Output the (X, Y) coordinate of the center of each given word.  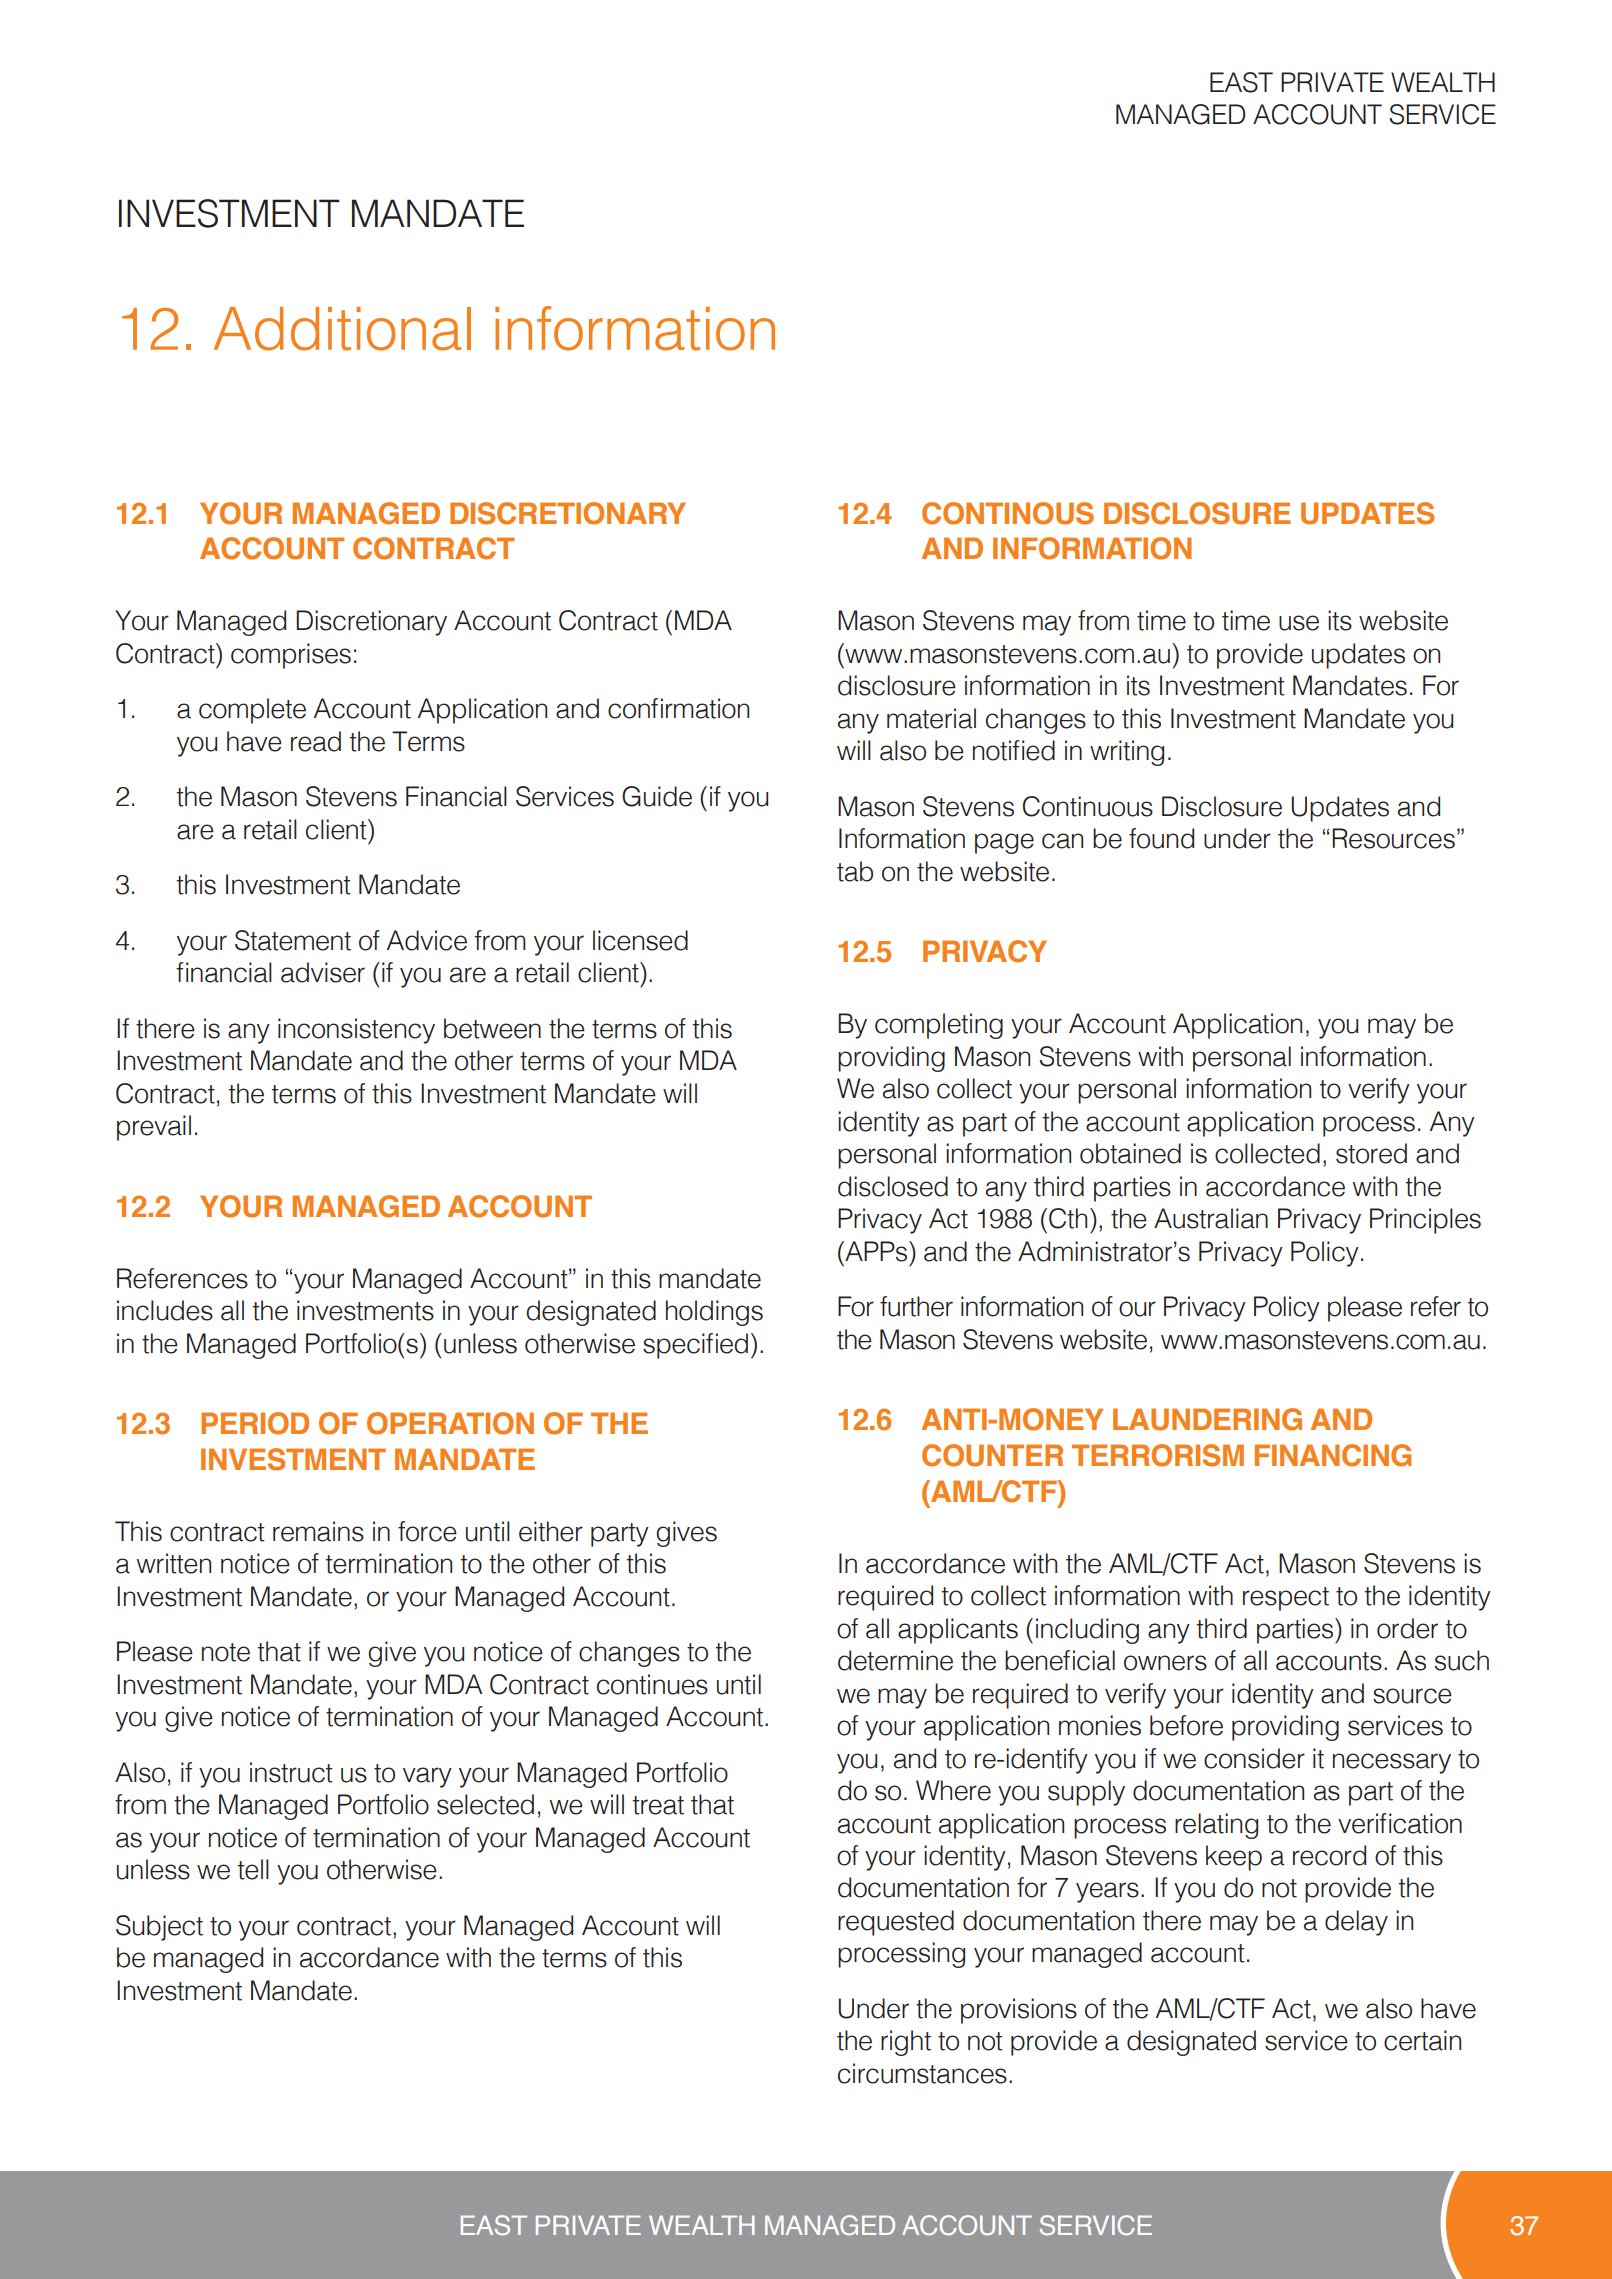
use (1299, 623)
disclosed (893, 1186)
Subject (159, 1928)
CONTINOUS (1008, 513)
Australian (1211, 1218)
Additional (342, 329)
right (906, 2043)
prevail (154, 1128)
